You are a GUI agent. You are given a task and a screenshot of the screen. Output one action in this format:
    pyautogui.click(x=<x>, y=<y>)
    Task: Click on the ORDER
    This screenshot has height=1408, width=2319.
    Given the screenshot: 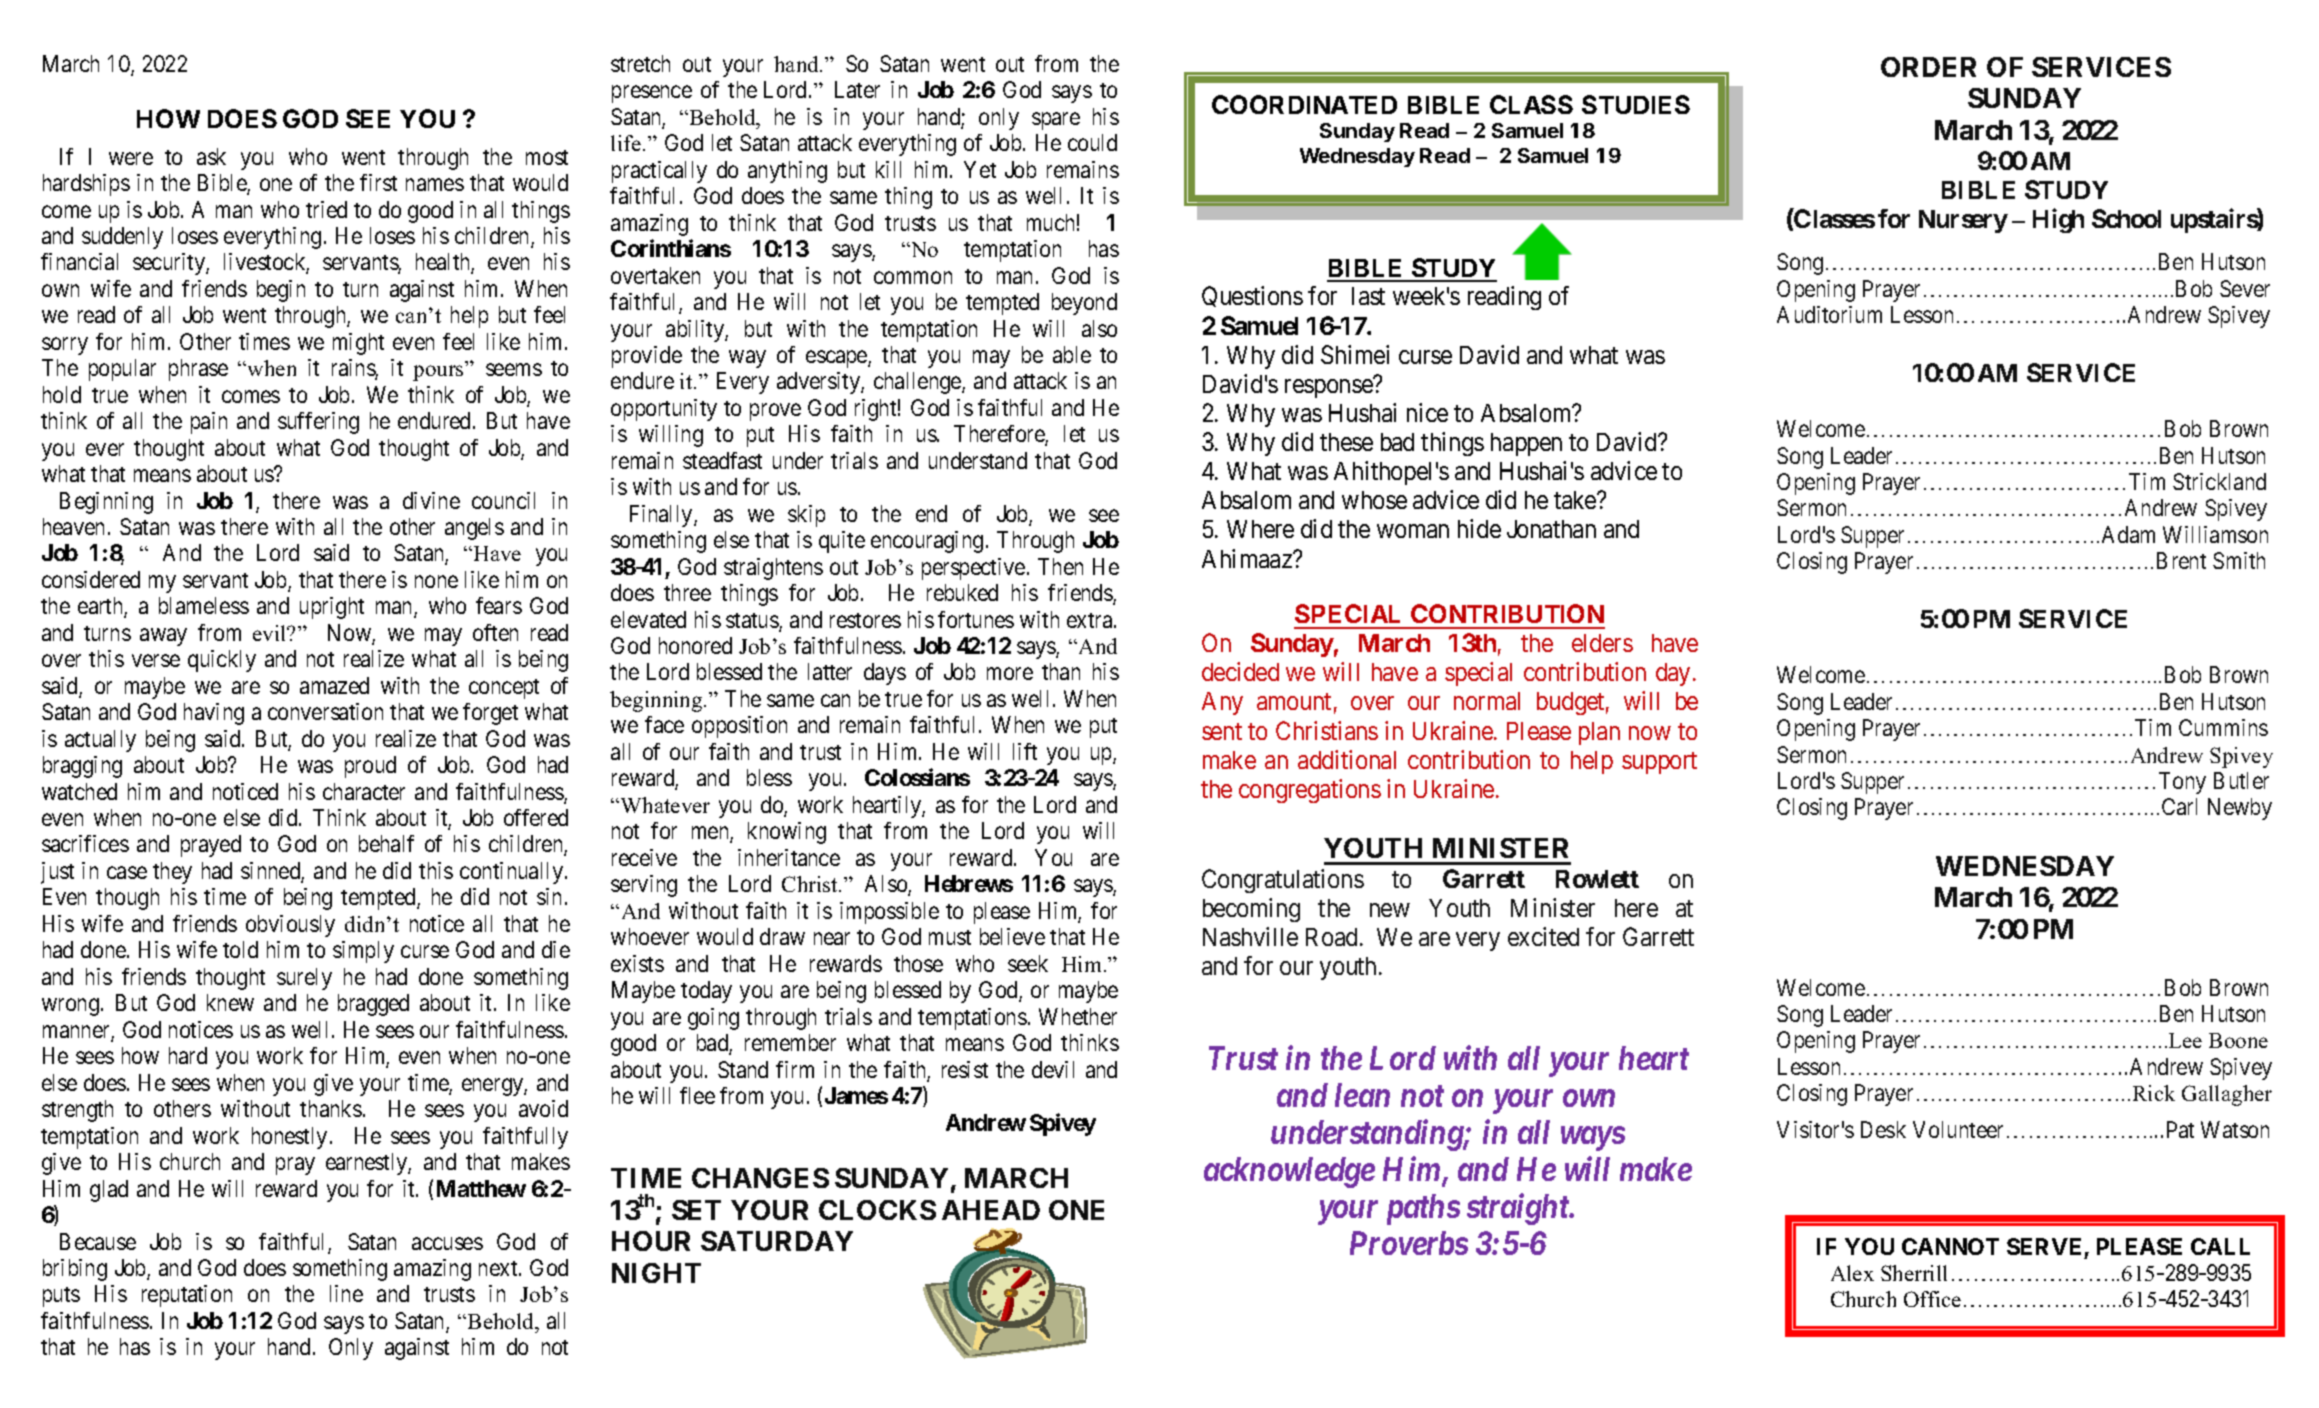 What is the action you would take?
    pyautogui.click(x=1928, y=67)
